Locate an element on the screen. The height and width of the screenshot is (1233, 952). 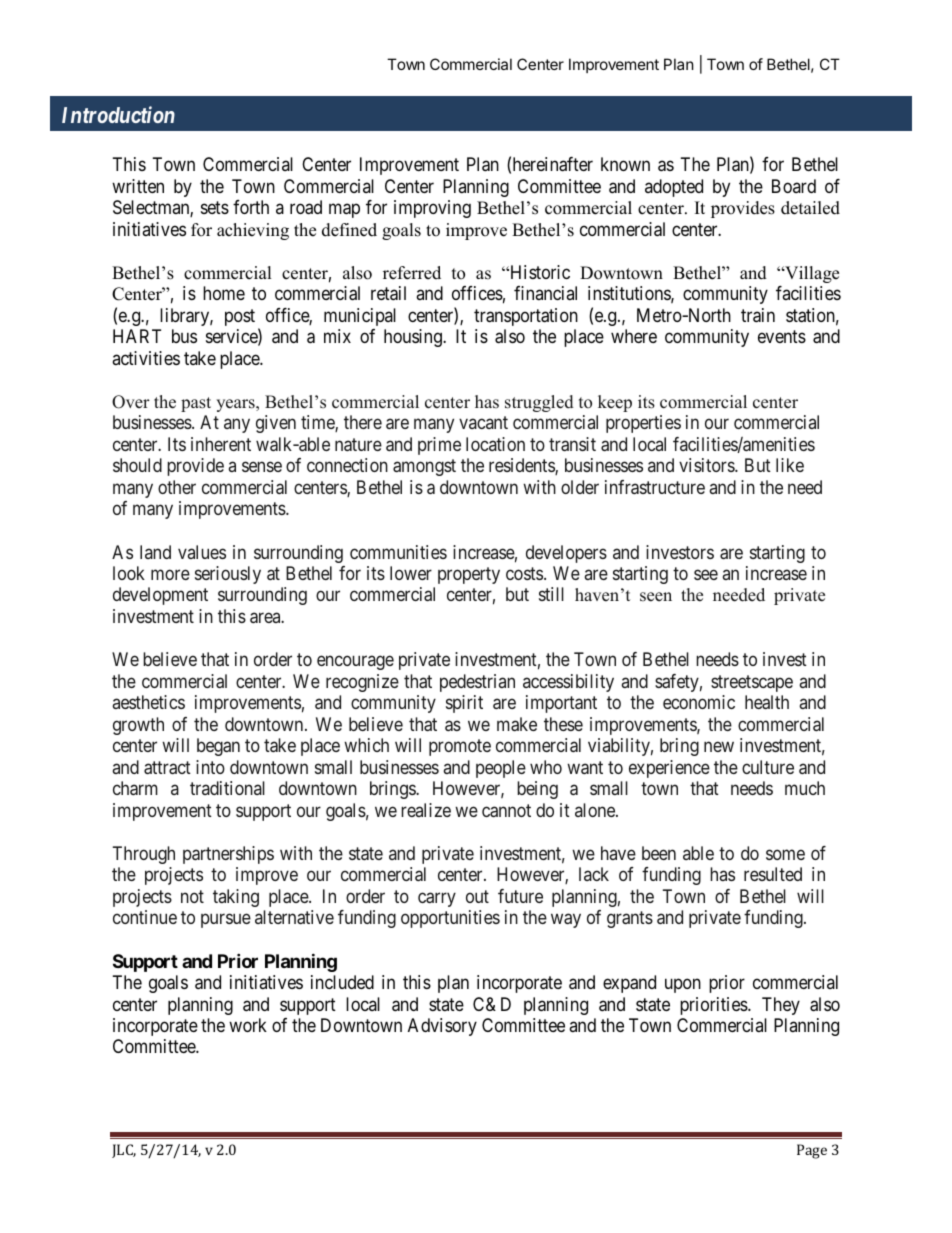
realize is located at coordinates (426, 810).
